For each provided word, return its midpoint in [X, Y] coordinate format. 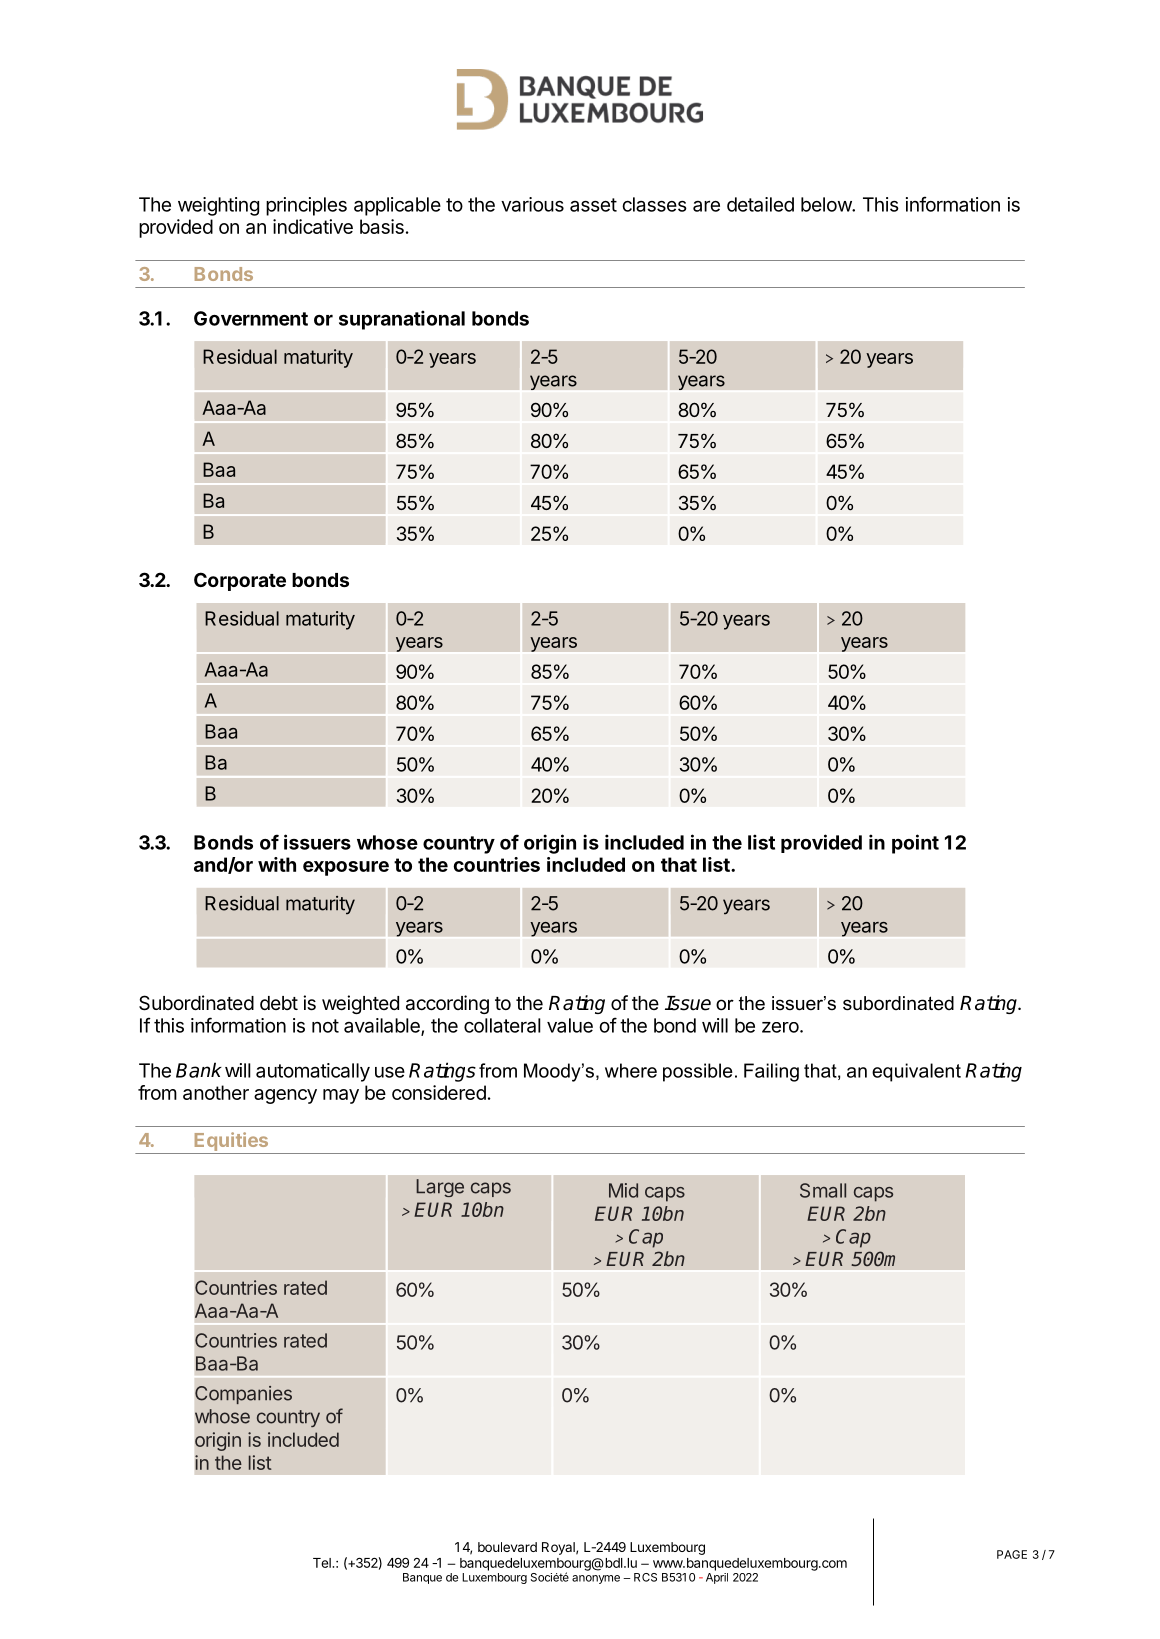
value [570, 1025]
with [277, 864]
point [915, 844]
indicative [313, 226]
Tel [323, 1563]
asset [593, 205]
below [827, 204]
